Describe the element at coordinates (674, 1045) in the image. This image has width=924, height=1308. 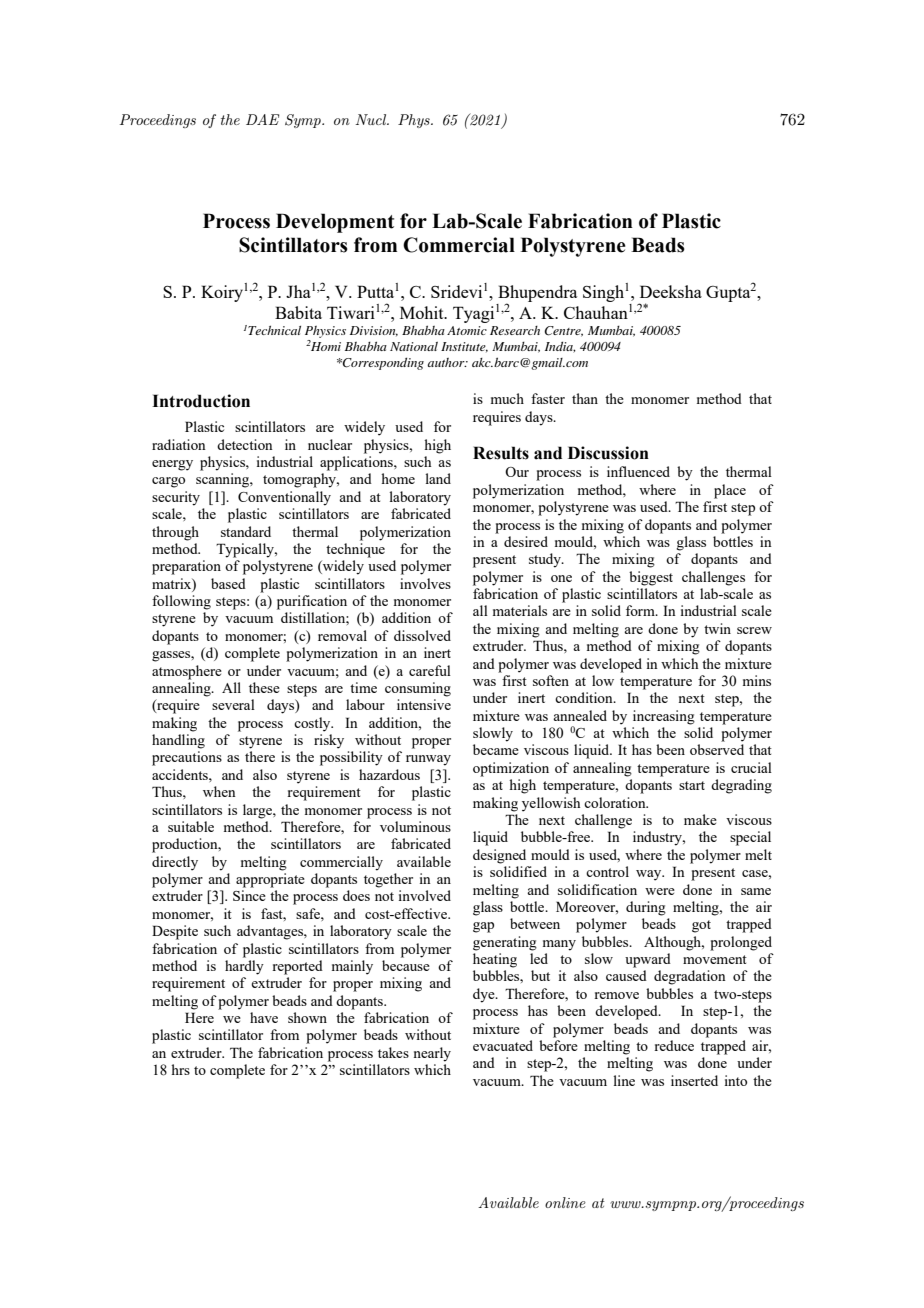
I see `reduce` at that location.
